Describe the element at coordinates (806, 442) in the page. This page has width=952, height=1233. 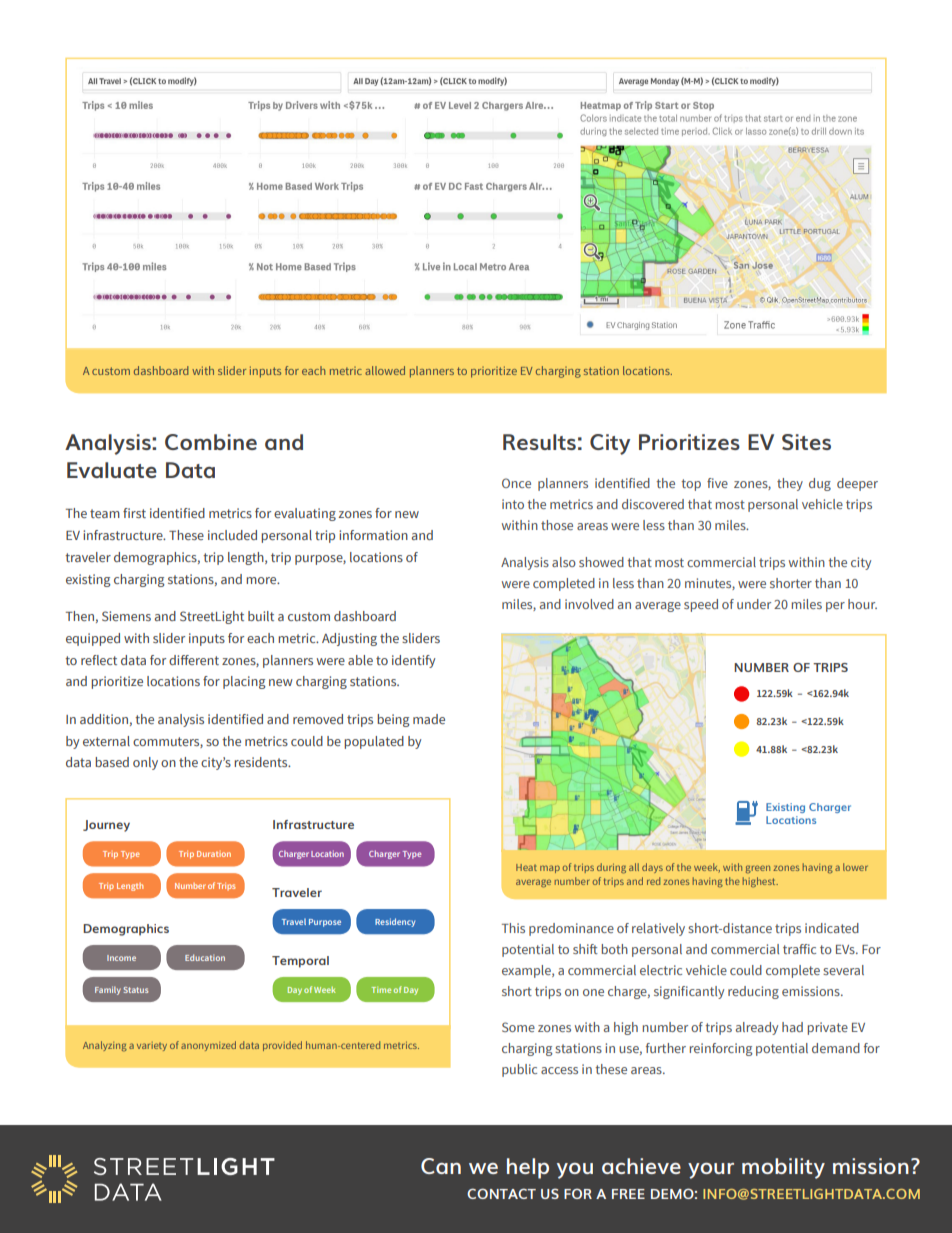
I see `Sites` at that location.
